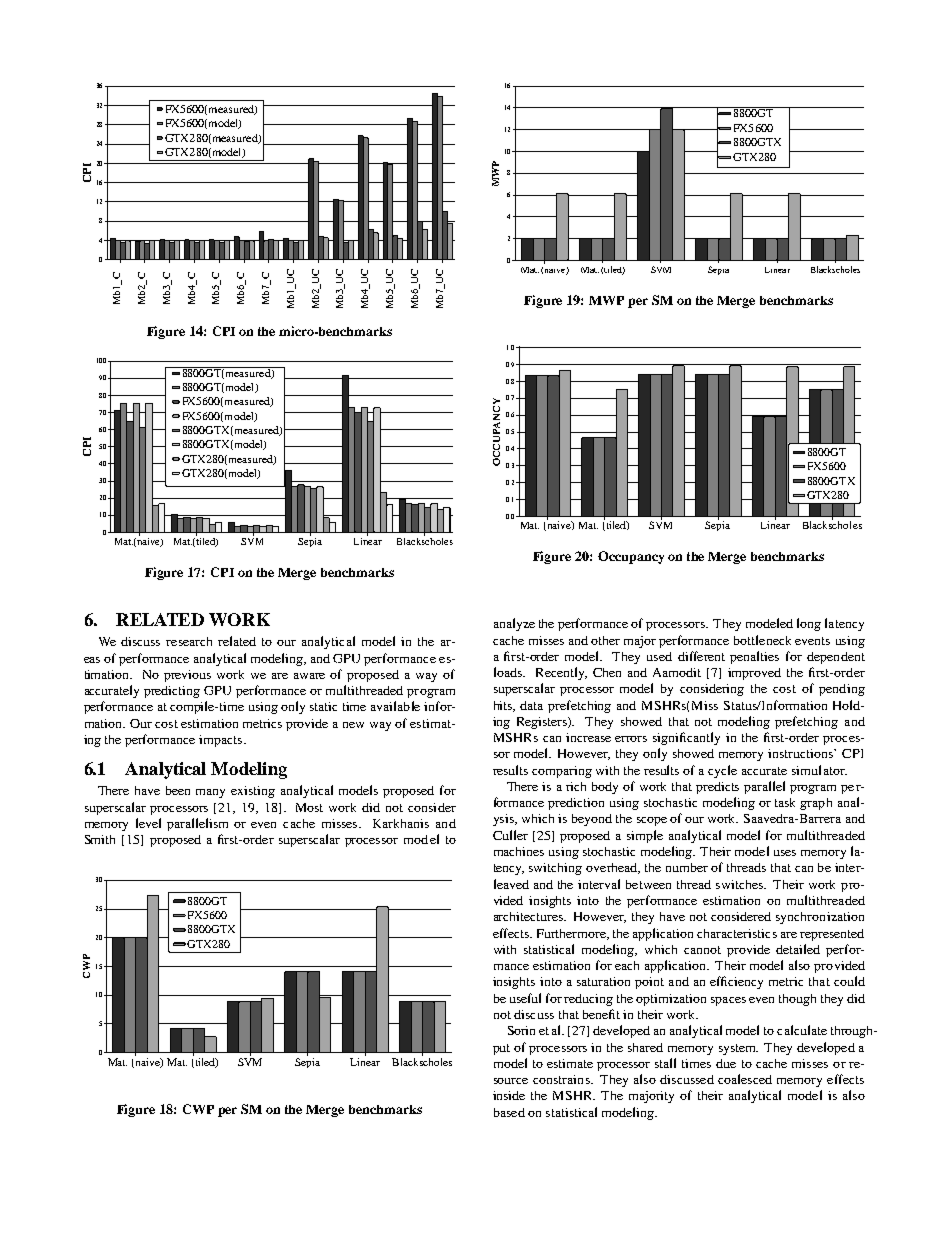 This page has width=952, height=1233. What do you see at coordinates (573, 934) in the page?
I see `Furthermore` at bounding box center [573, 934].
